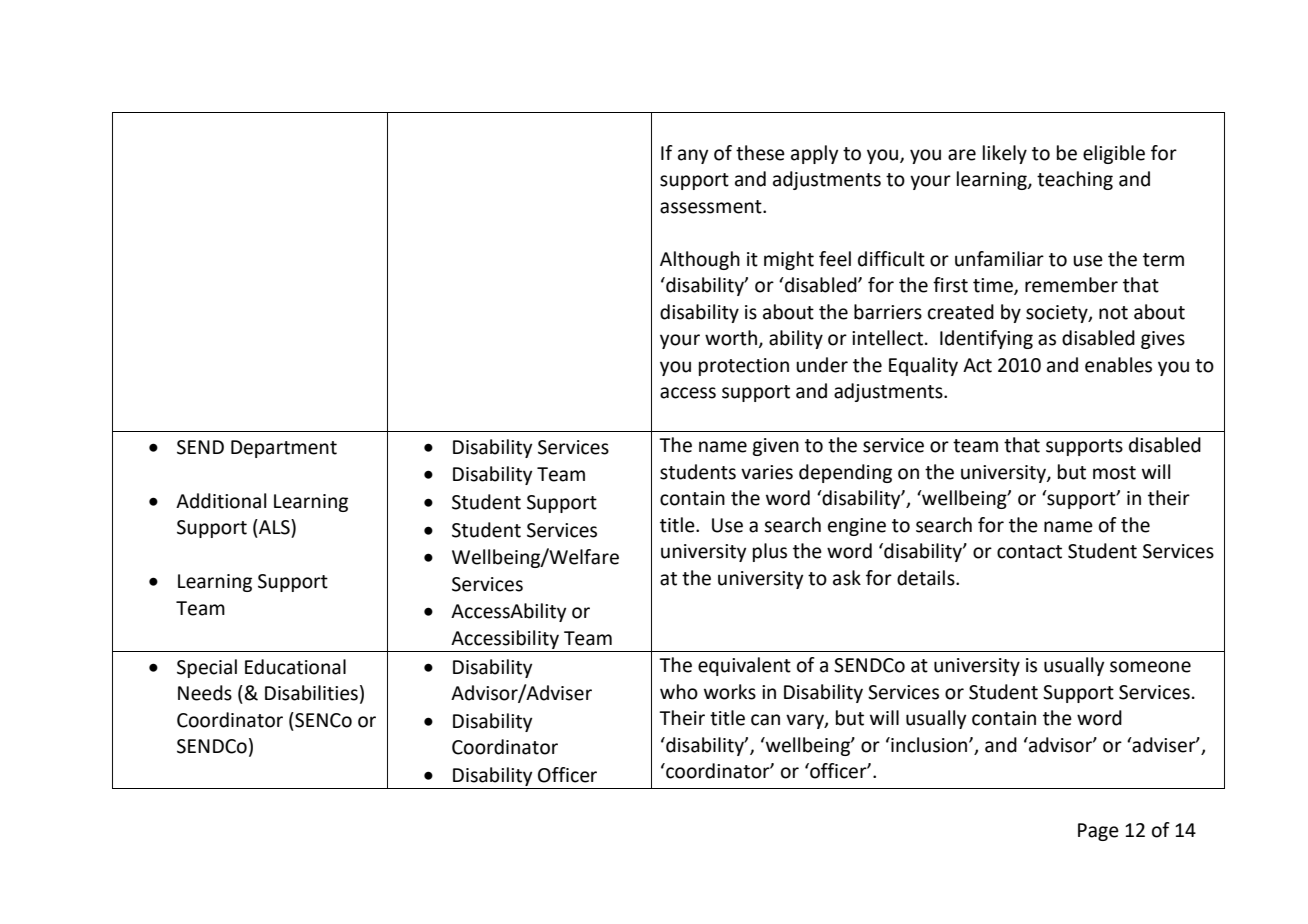 This page has height=924, width=1308. What do you see at coordinates (221, 501) in the page?
I see `Additional` at bounding box center [221, 501].
